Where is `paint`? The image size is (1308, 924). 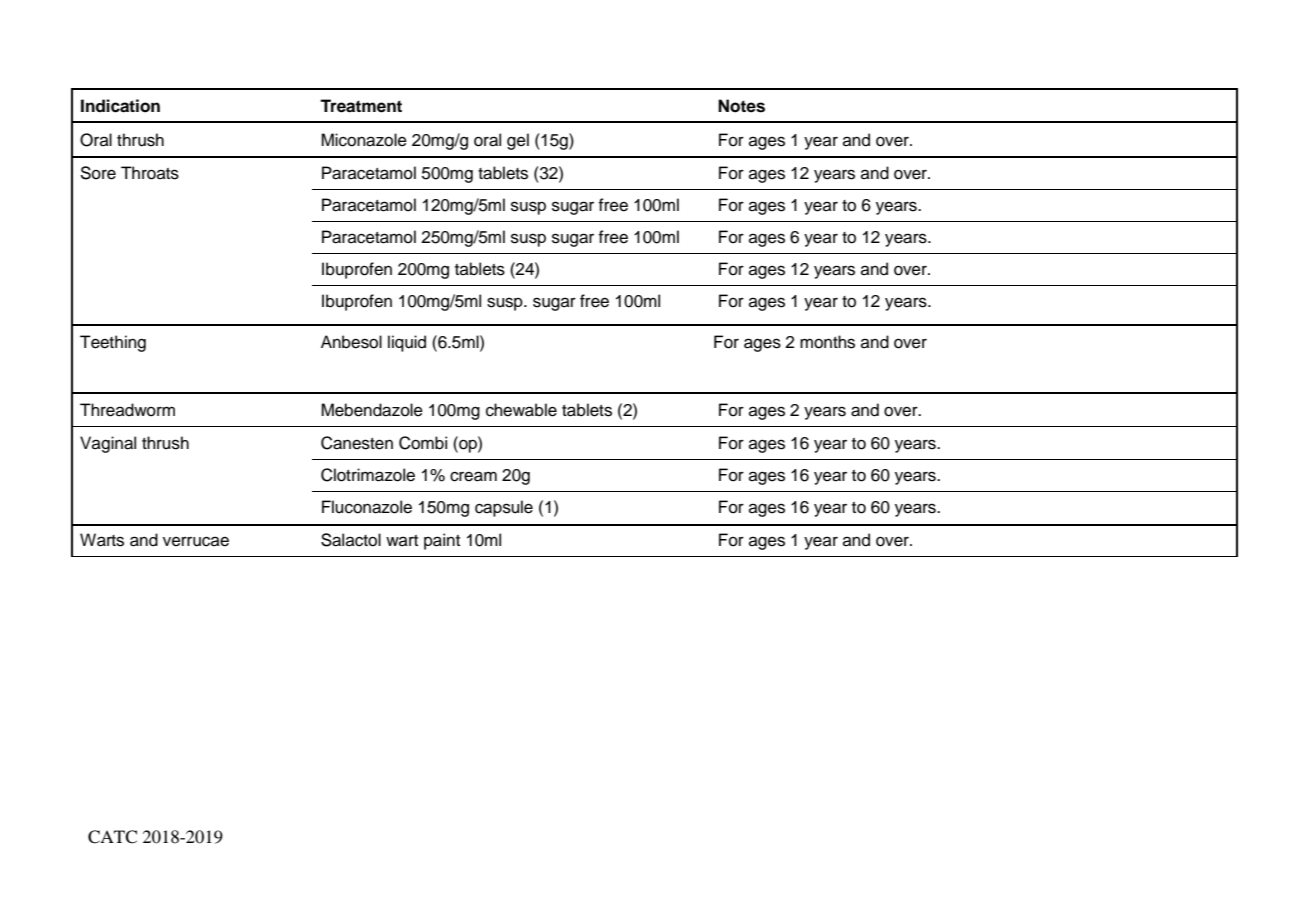
paint is located at coordinates (442, 541).
